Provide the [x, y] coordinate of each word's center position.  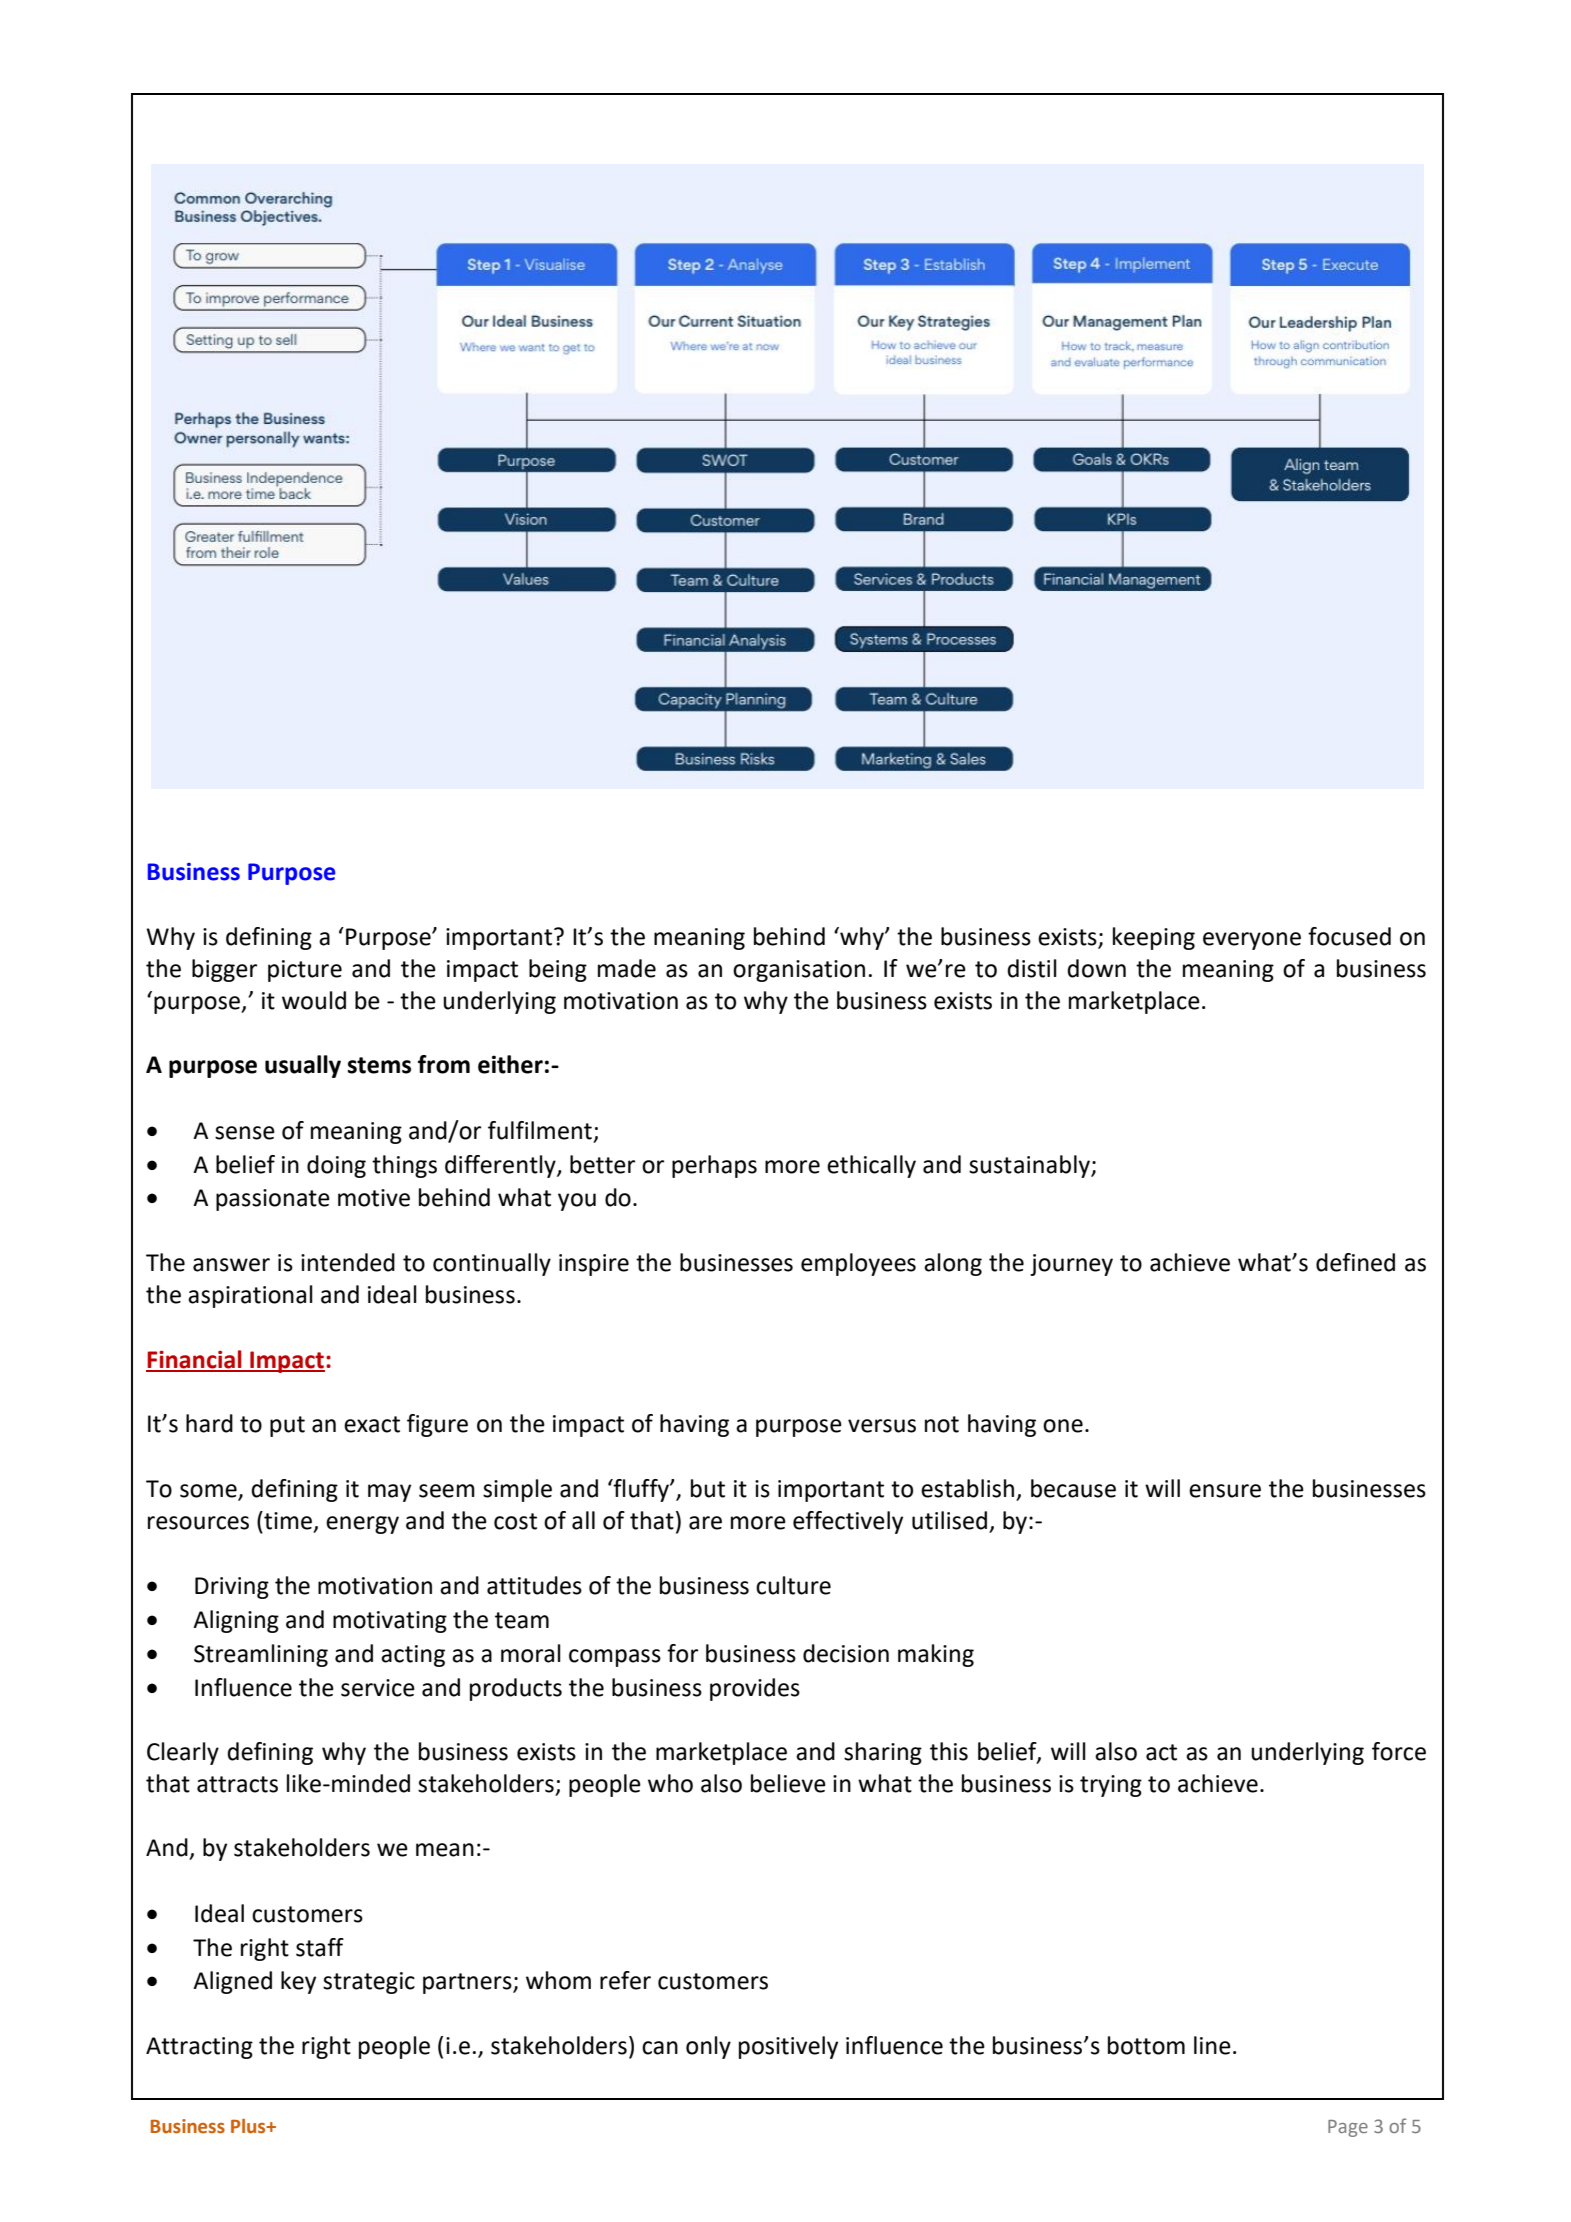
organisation [799, 971]
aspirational [250, 1296]
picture [305, 971]
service [378, 1688]
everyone [1252, 941]
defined [1355, 1262]
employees [858, 1264]
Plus [249, 2126]
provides [755, 1689]
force [1399, 1751]
